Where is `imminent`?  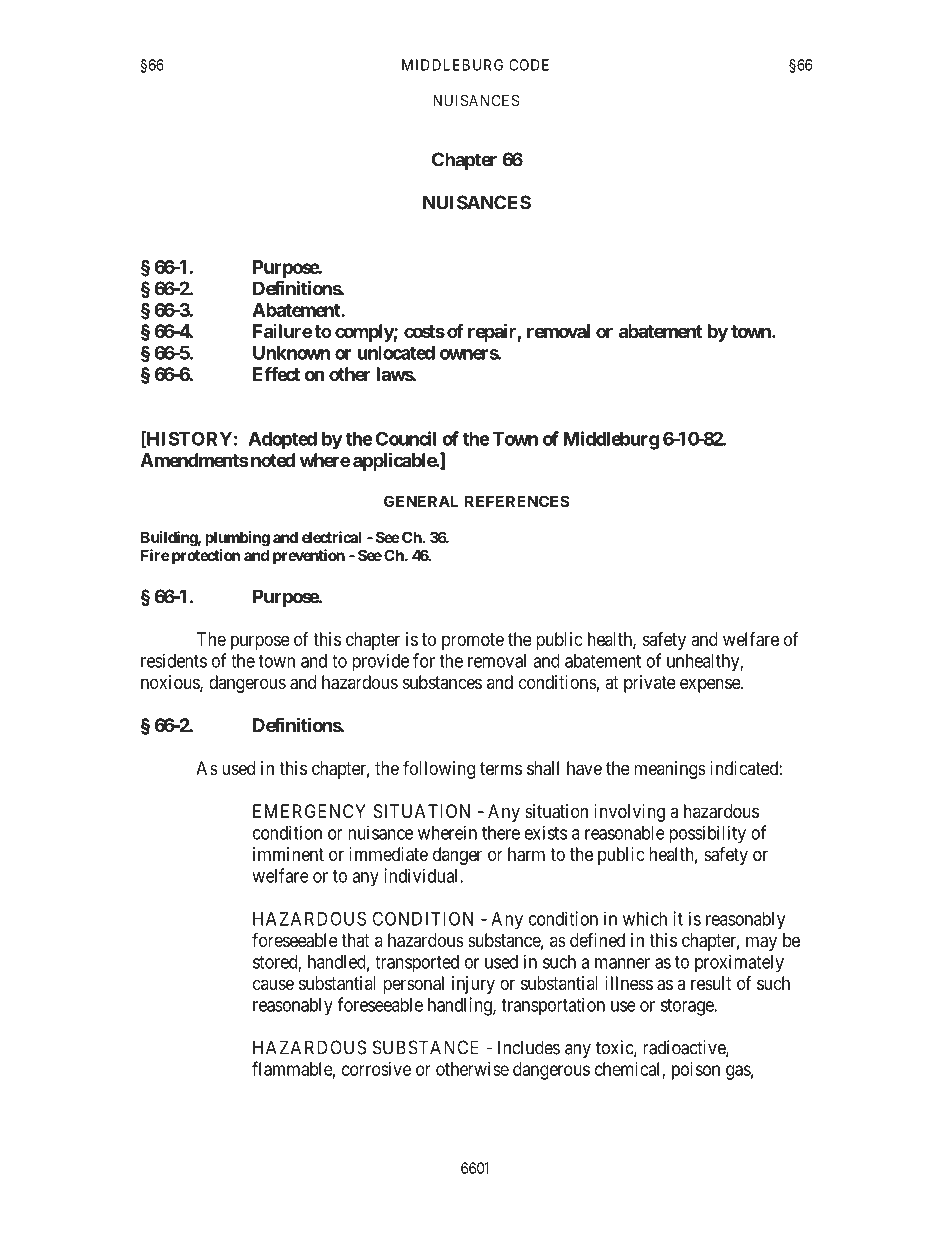
imminent is located at coordinates (288, 854).
